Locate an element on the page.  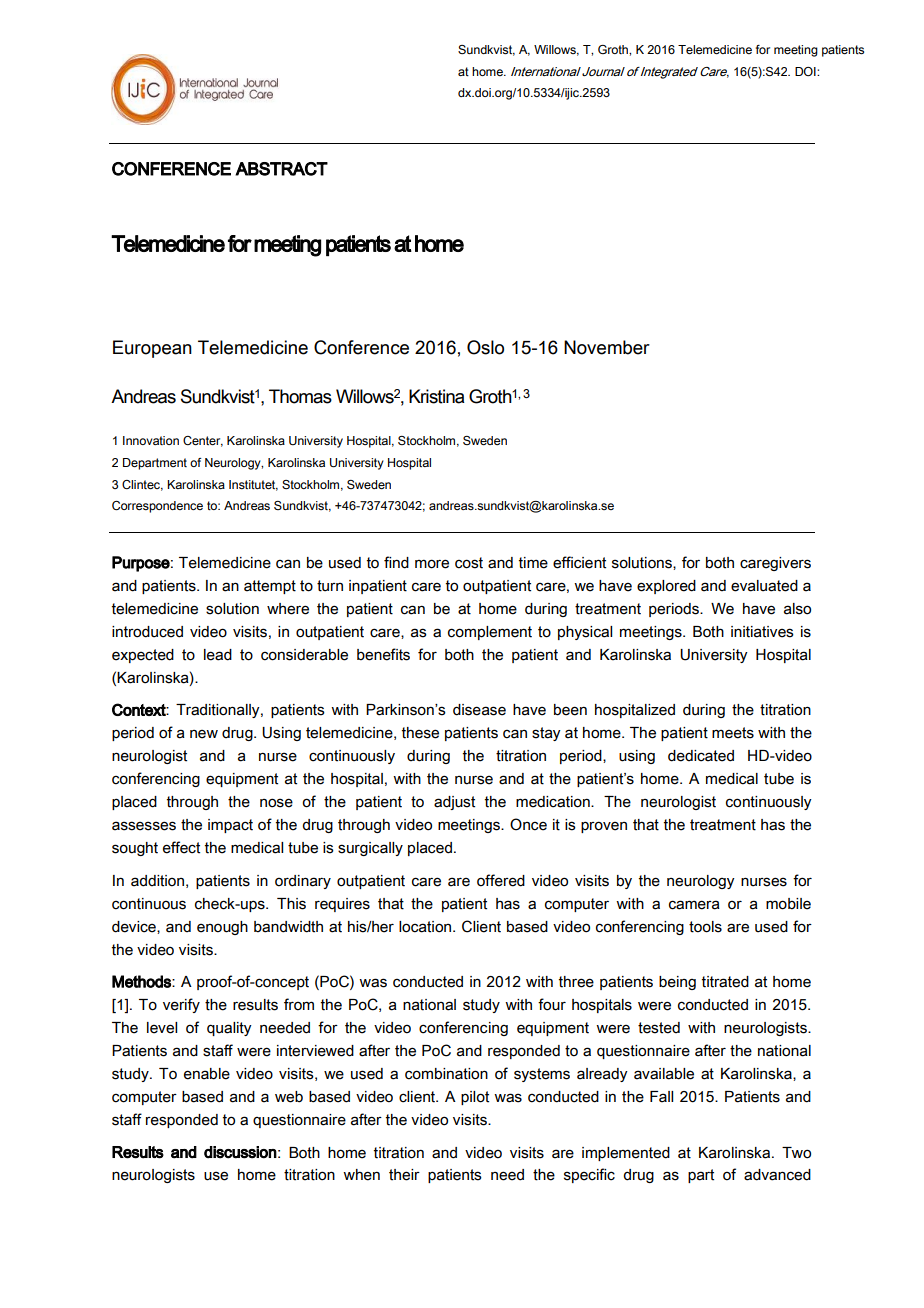
ABSTRACT is located at coordinates (281, 169).
